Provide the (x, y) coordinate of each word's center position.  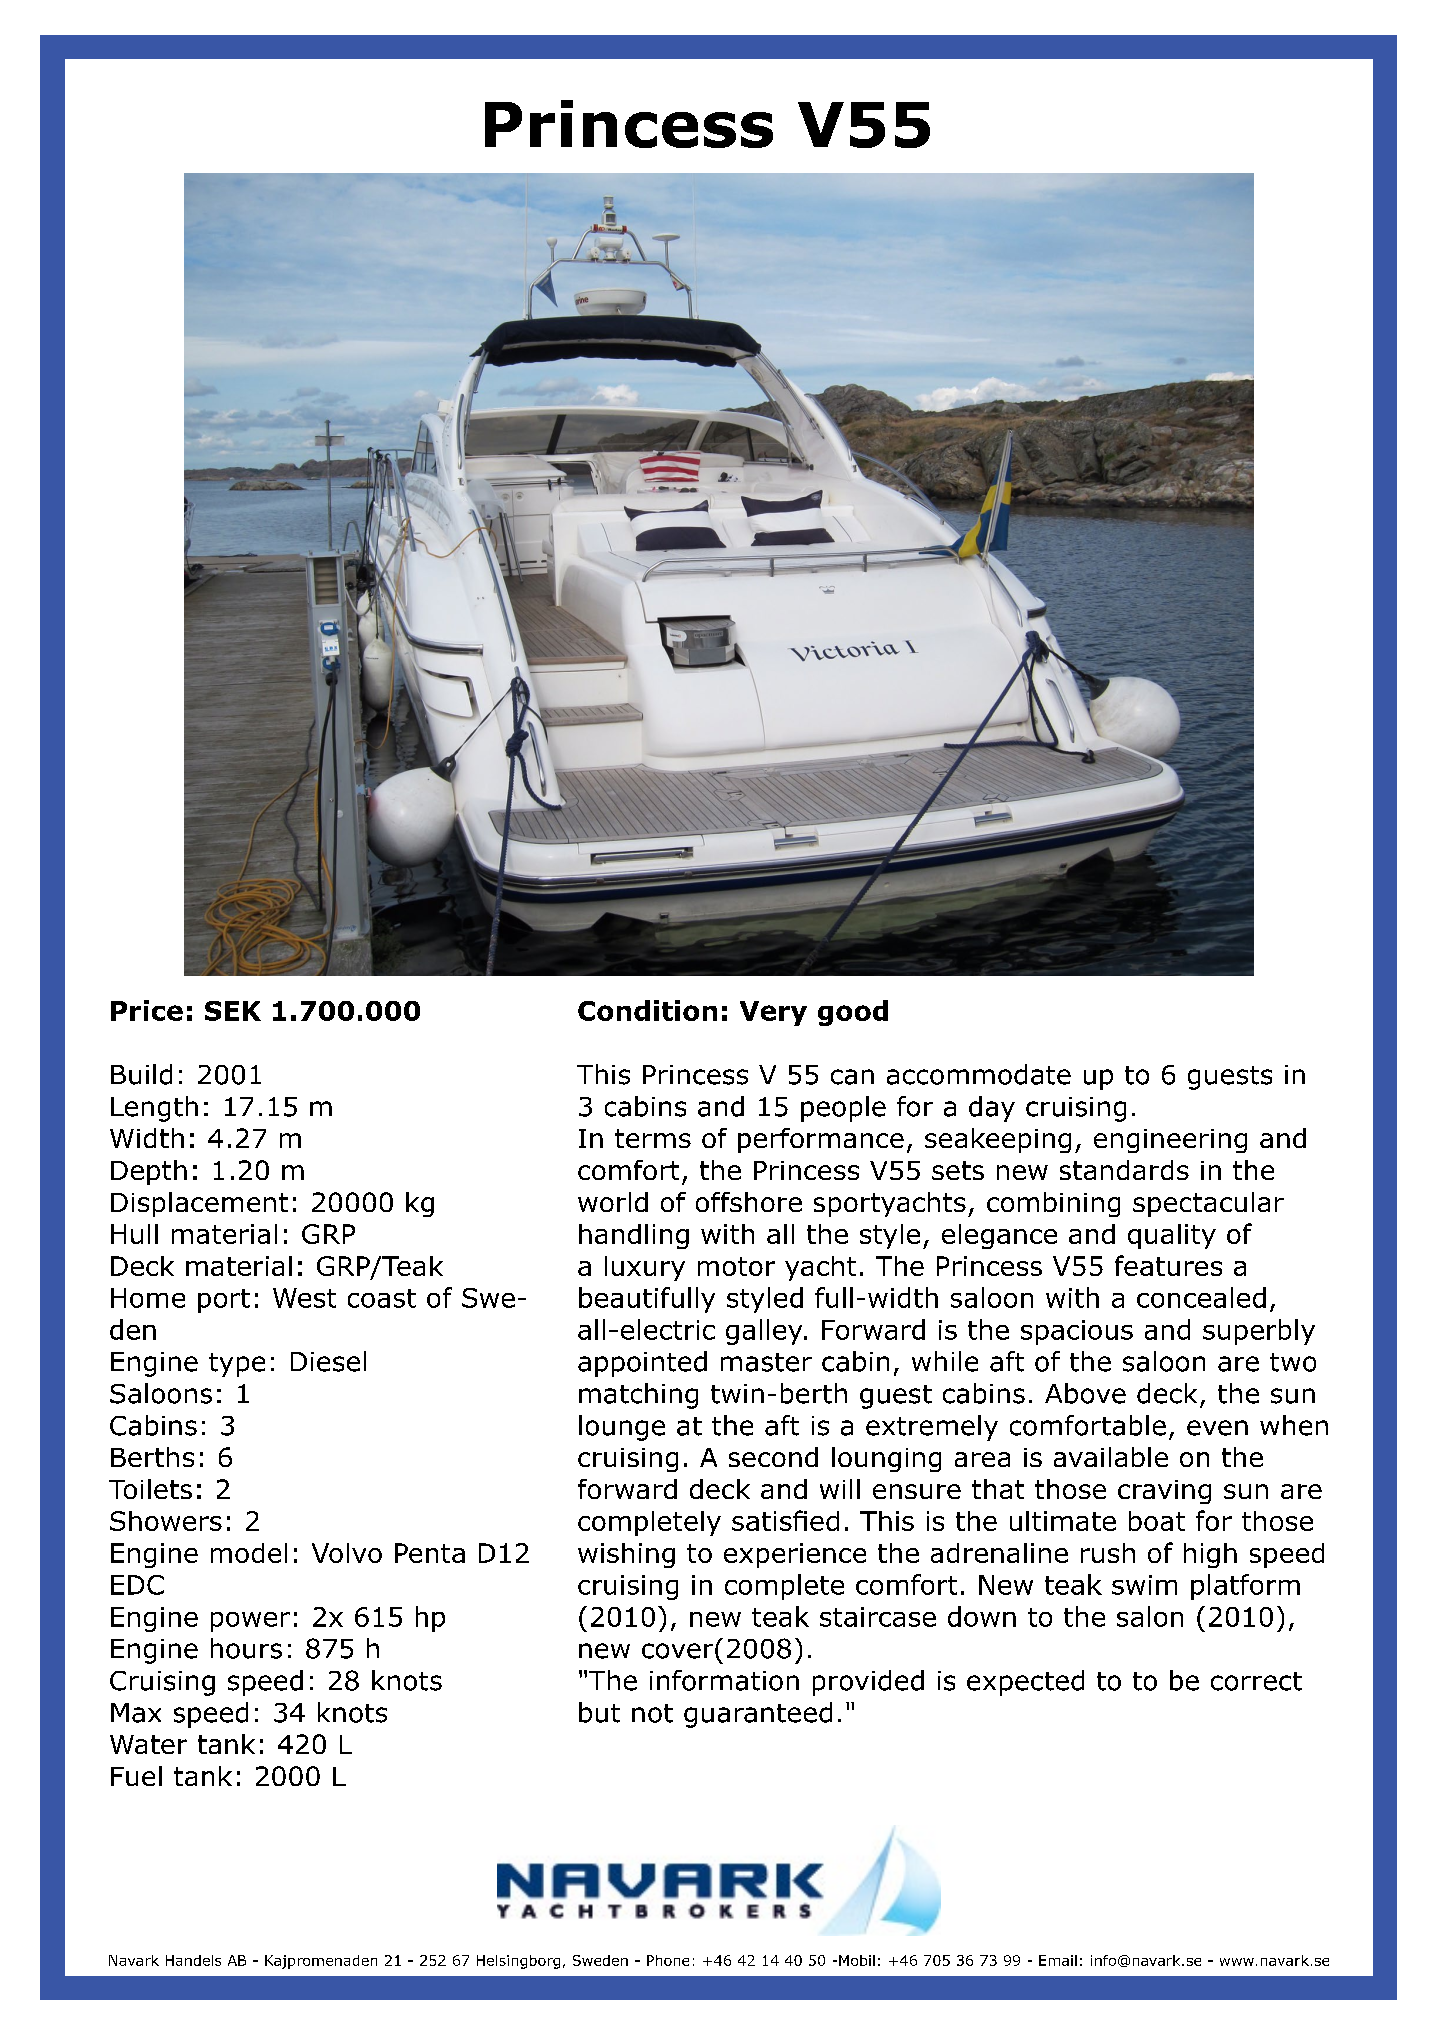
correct (1256, 1681)
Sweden (600, 1960)
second (773, 1457)
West (304, 1298)
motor (736, 1266)
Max (136, 1713)
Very (773, 1013)
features (1168, 1265)
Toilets (150, 1489)
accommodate (979, 1074)
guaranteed (758, 1715)
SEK (233, 1011)
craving (1164, 1492)
